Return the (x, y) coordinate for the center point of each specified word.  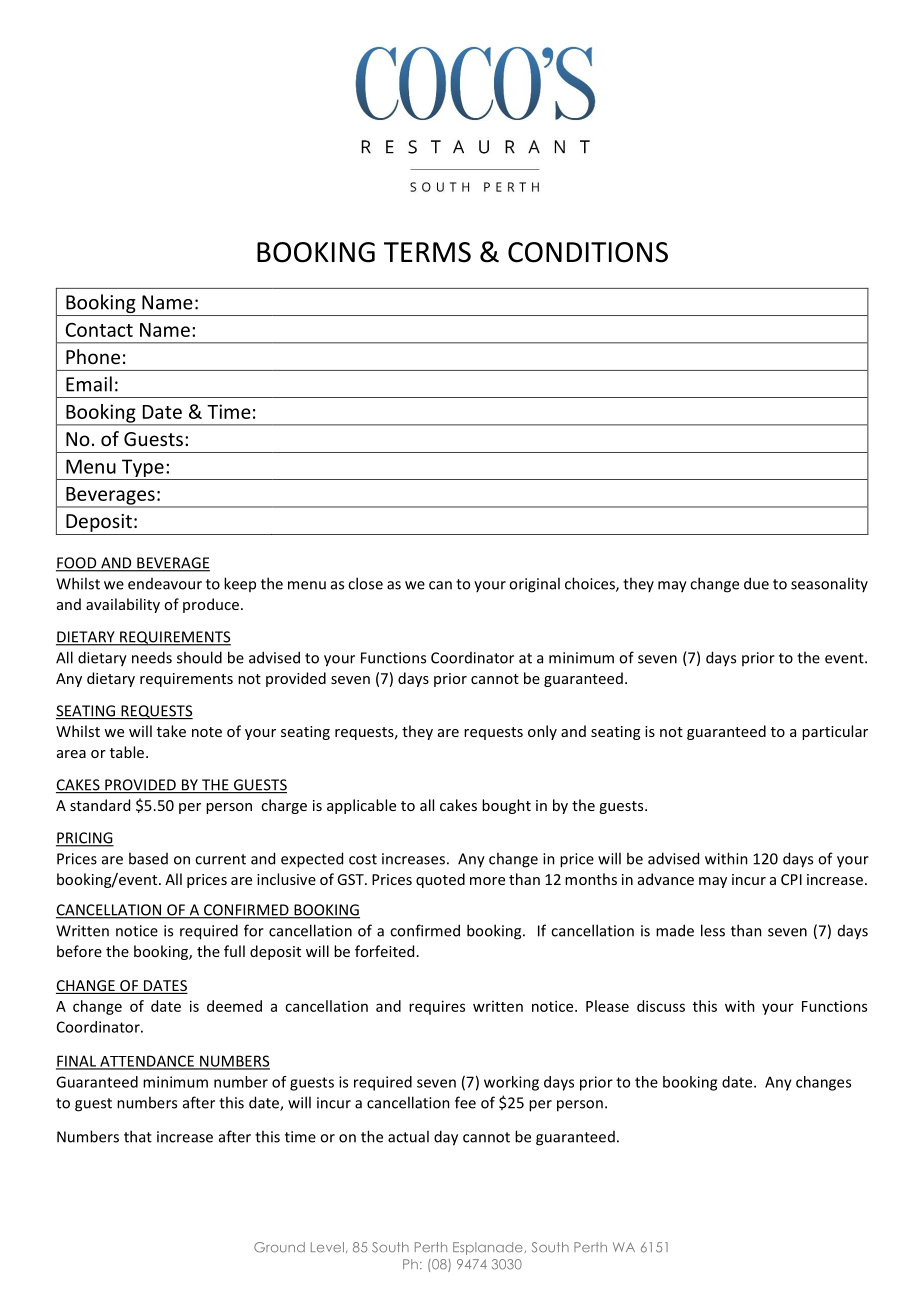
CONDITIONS (588, 252)
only (542, 732)
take (171, 731)
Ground (279, 1247)
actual (408, 1136)
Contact (99, 330)
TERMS (427, 252)
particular (835, 732)
